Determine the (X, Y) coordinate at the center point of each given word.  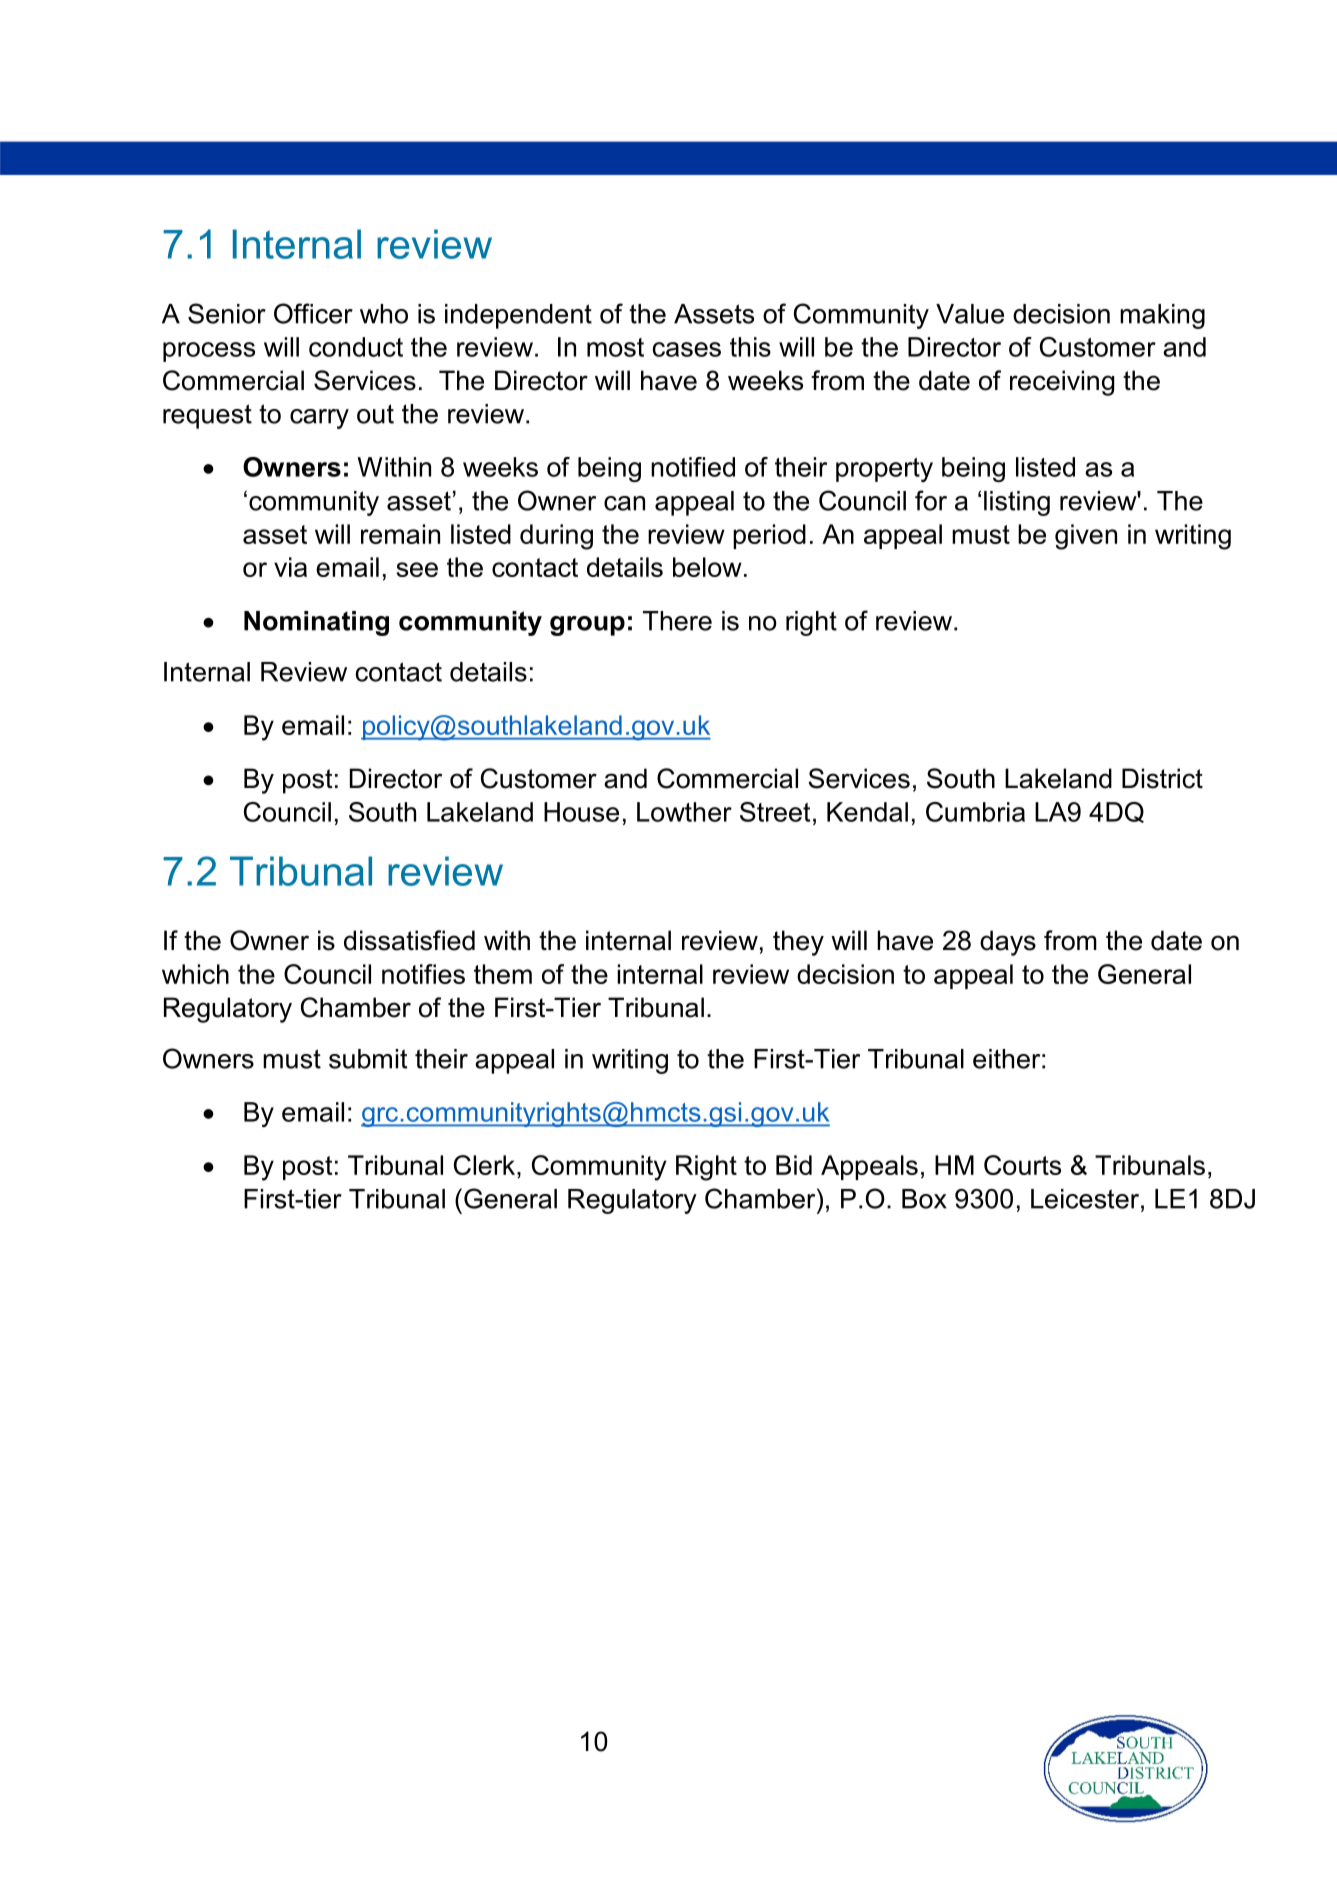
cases (687, 349)
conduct (356, 347)
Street (775, 812)
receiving (1062, 383)
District (1162, 778)
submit (368, 1059)
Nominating (316, 623)
